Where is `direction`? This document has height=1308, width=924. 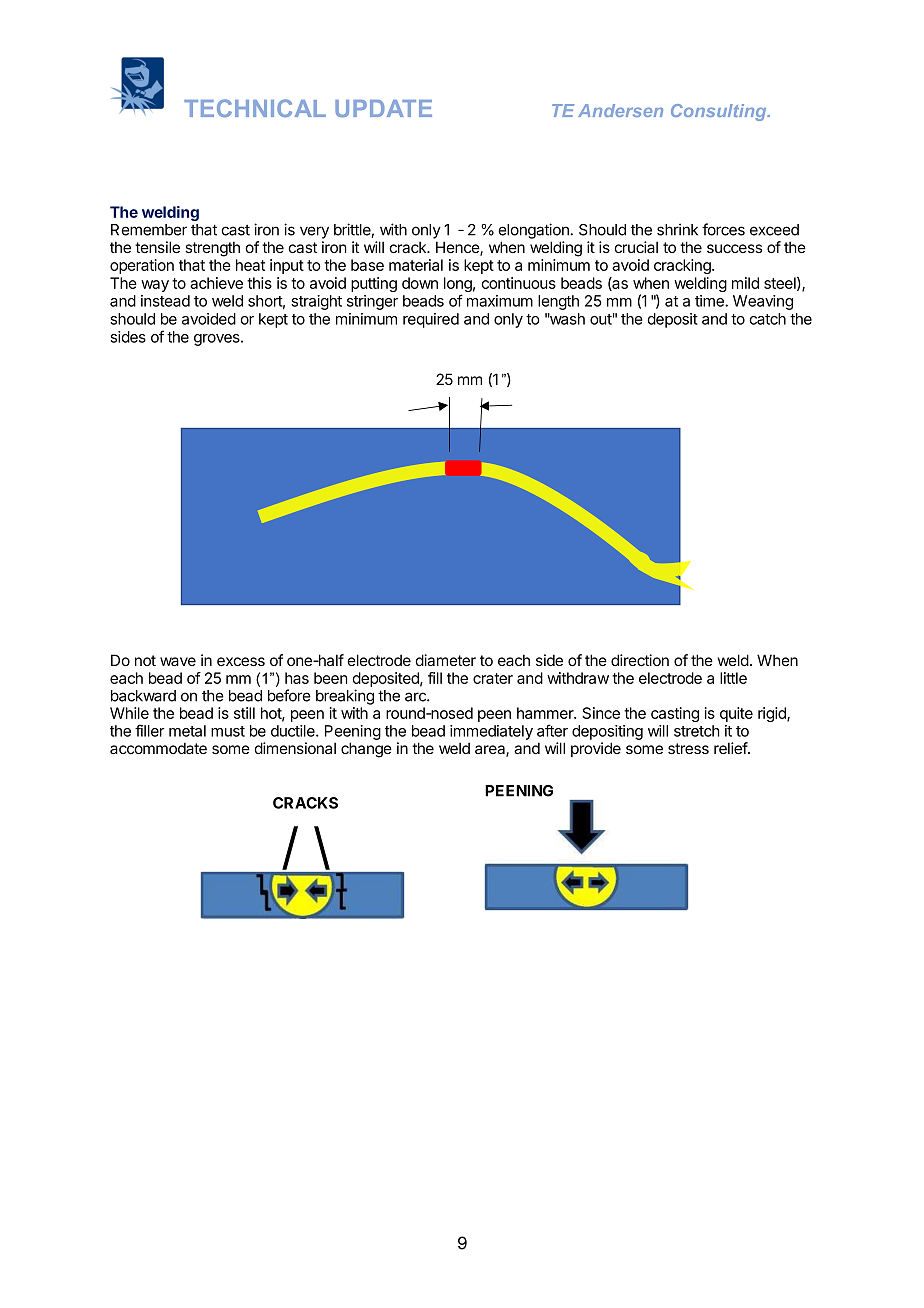
direction is located at coordinates (640, 660).
